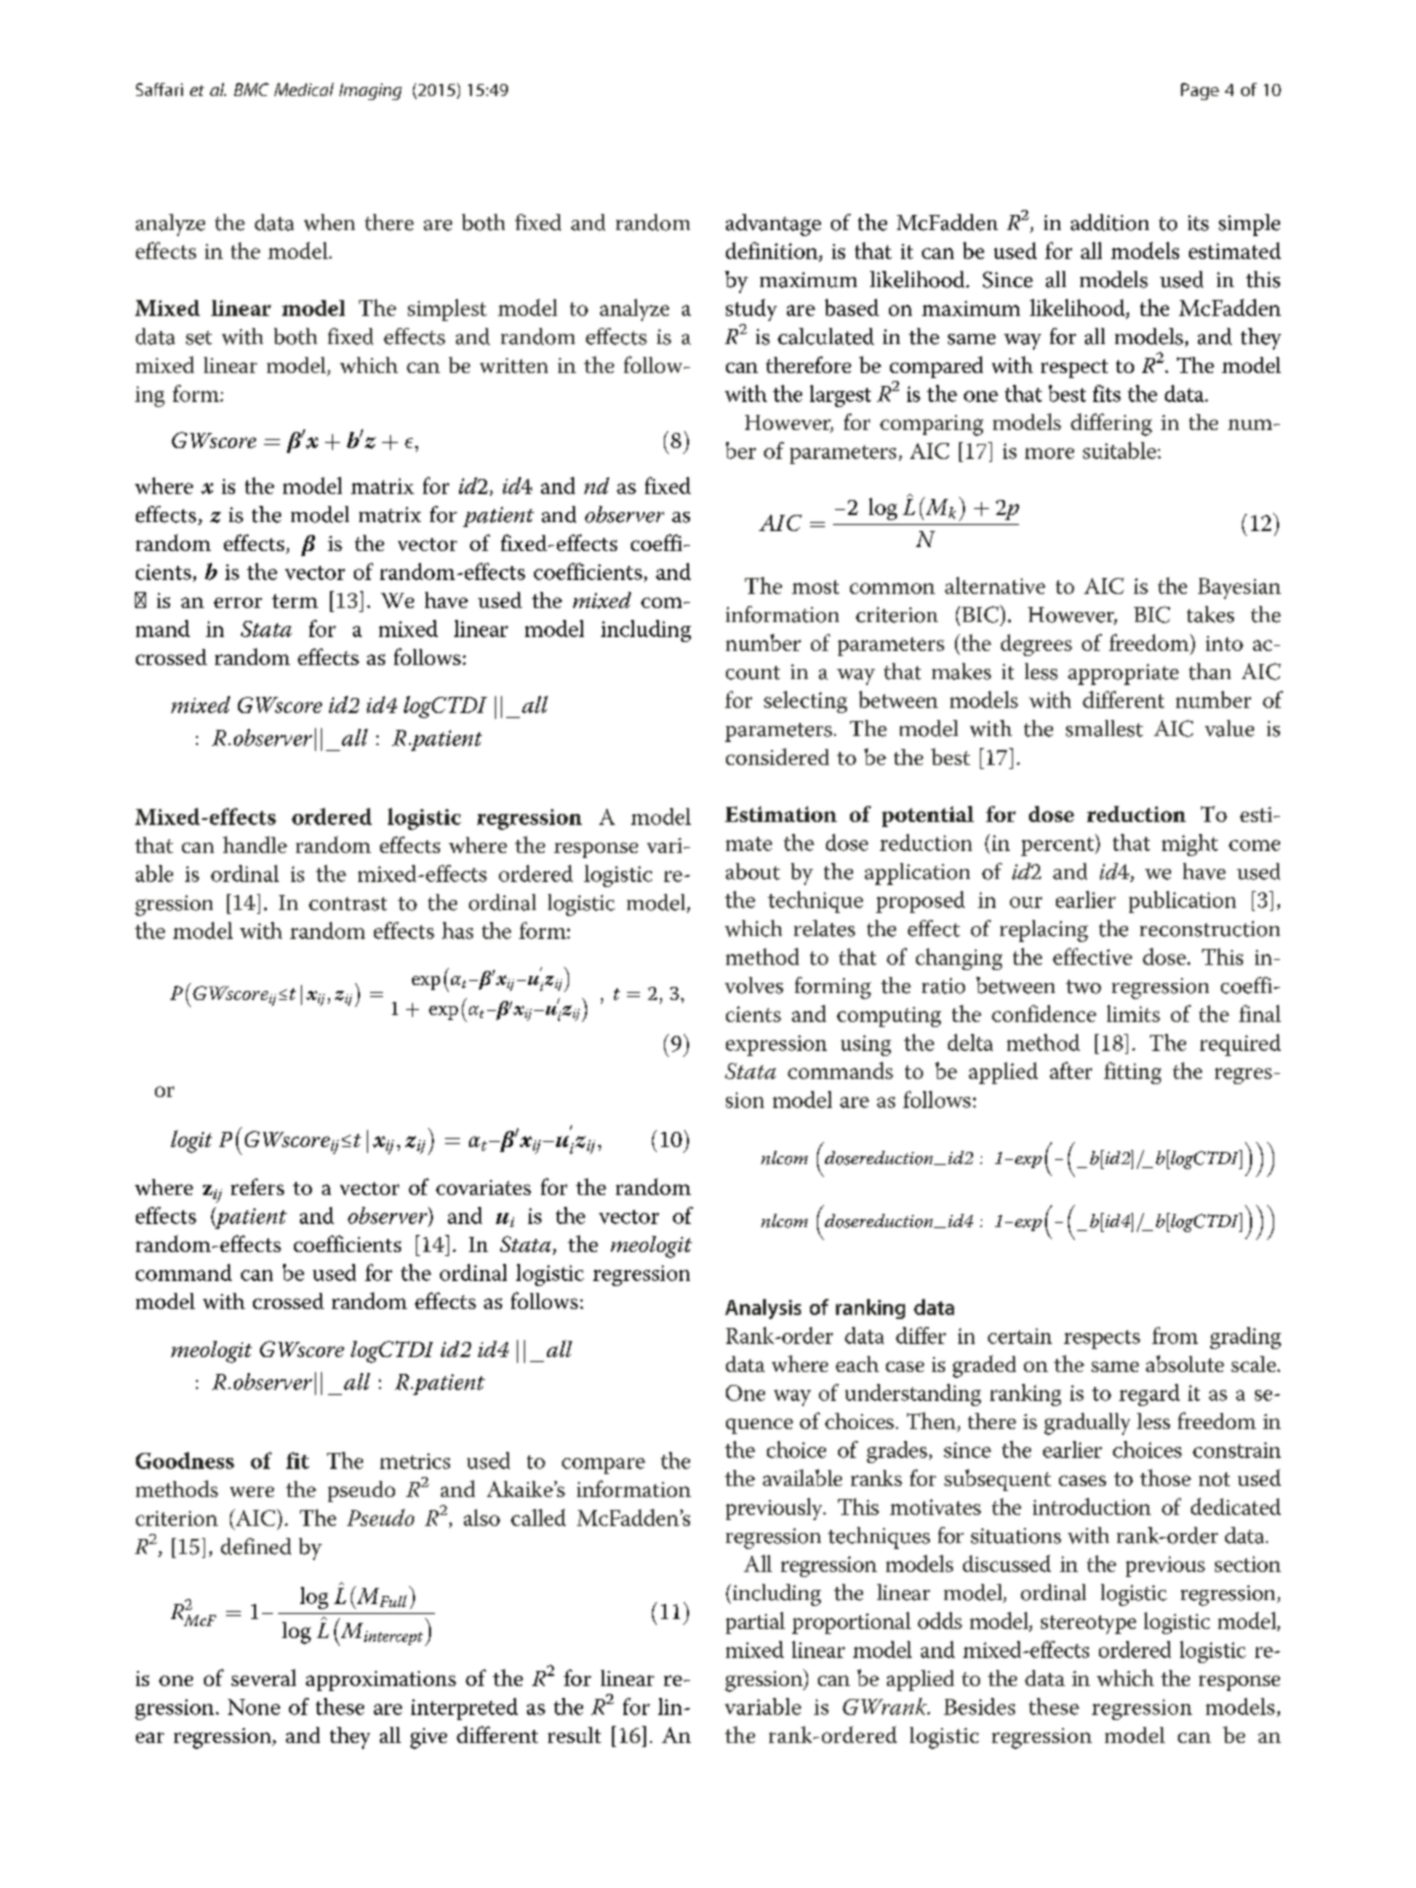 This screenshot has height=1888, width=1416. What do you see at coordinates (755, 1623) in the screenshot?
I see `partial` at bounding box center [755, 1623].
